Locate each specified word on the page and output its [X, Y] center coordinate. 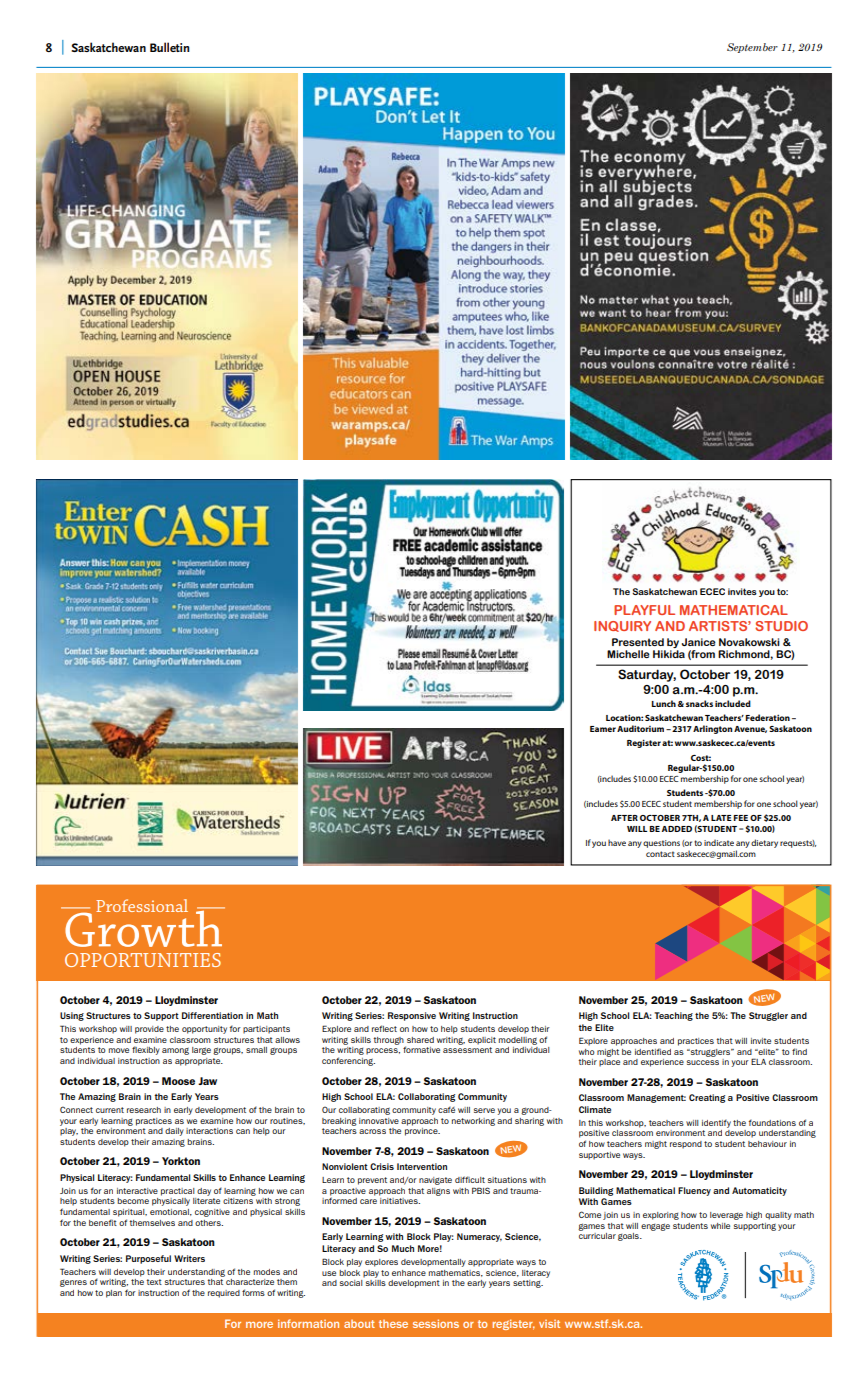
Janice [699, 642]
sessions [436, 1323]
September [752, 48]
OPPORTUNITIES [143, 960]
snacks [699, 703]
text [154, 1282]
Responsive [412, 1016]
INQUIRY [622, 626]
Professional [142, 905]
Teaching [673, 1016]
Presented [638, 642]
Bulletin [170, 47]
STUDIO [781, 626]
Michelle [628, 654]
